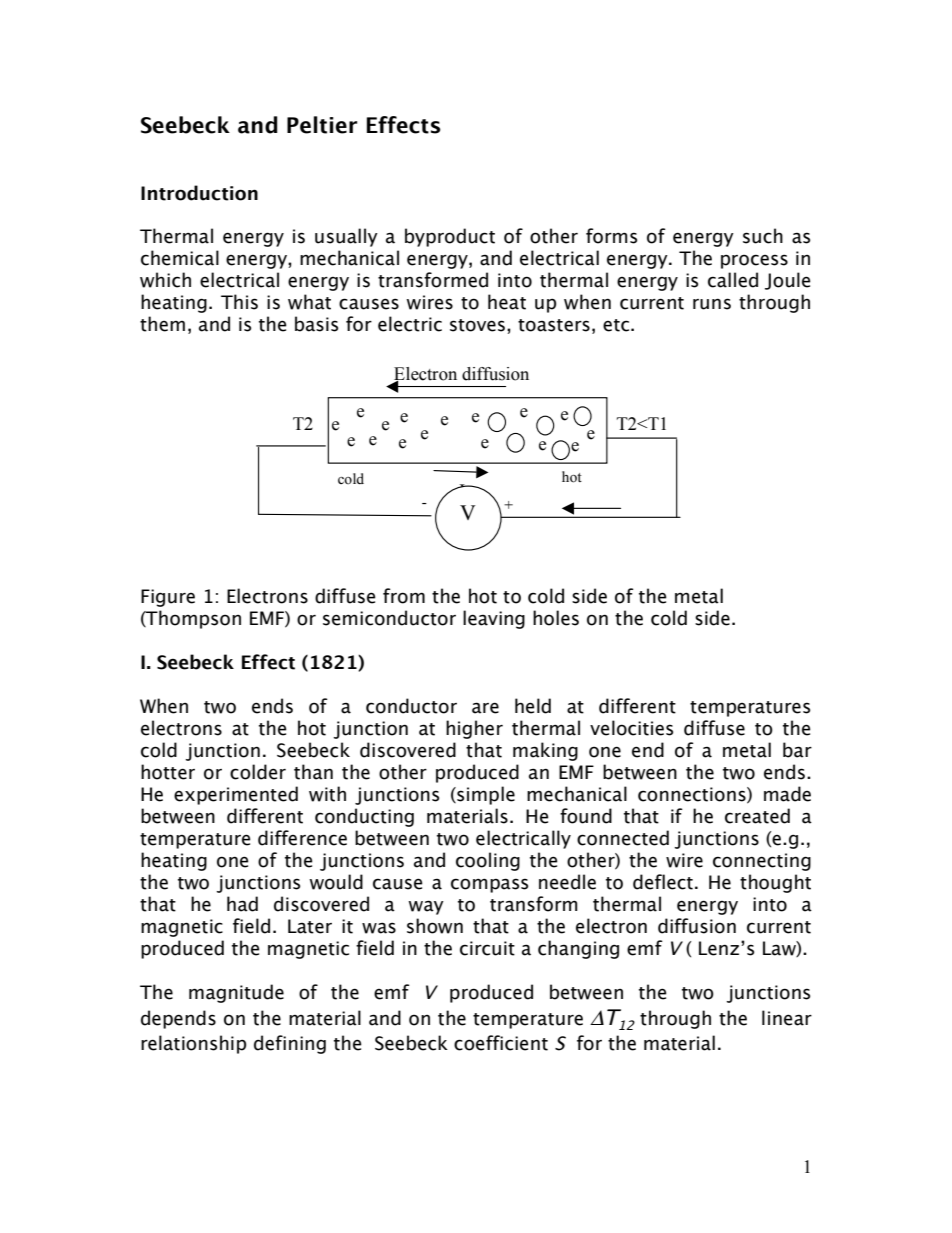  I want to click on byproduct, so click(450, 237).
